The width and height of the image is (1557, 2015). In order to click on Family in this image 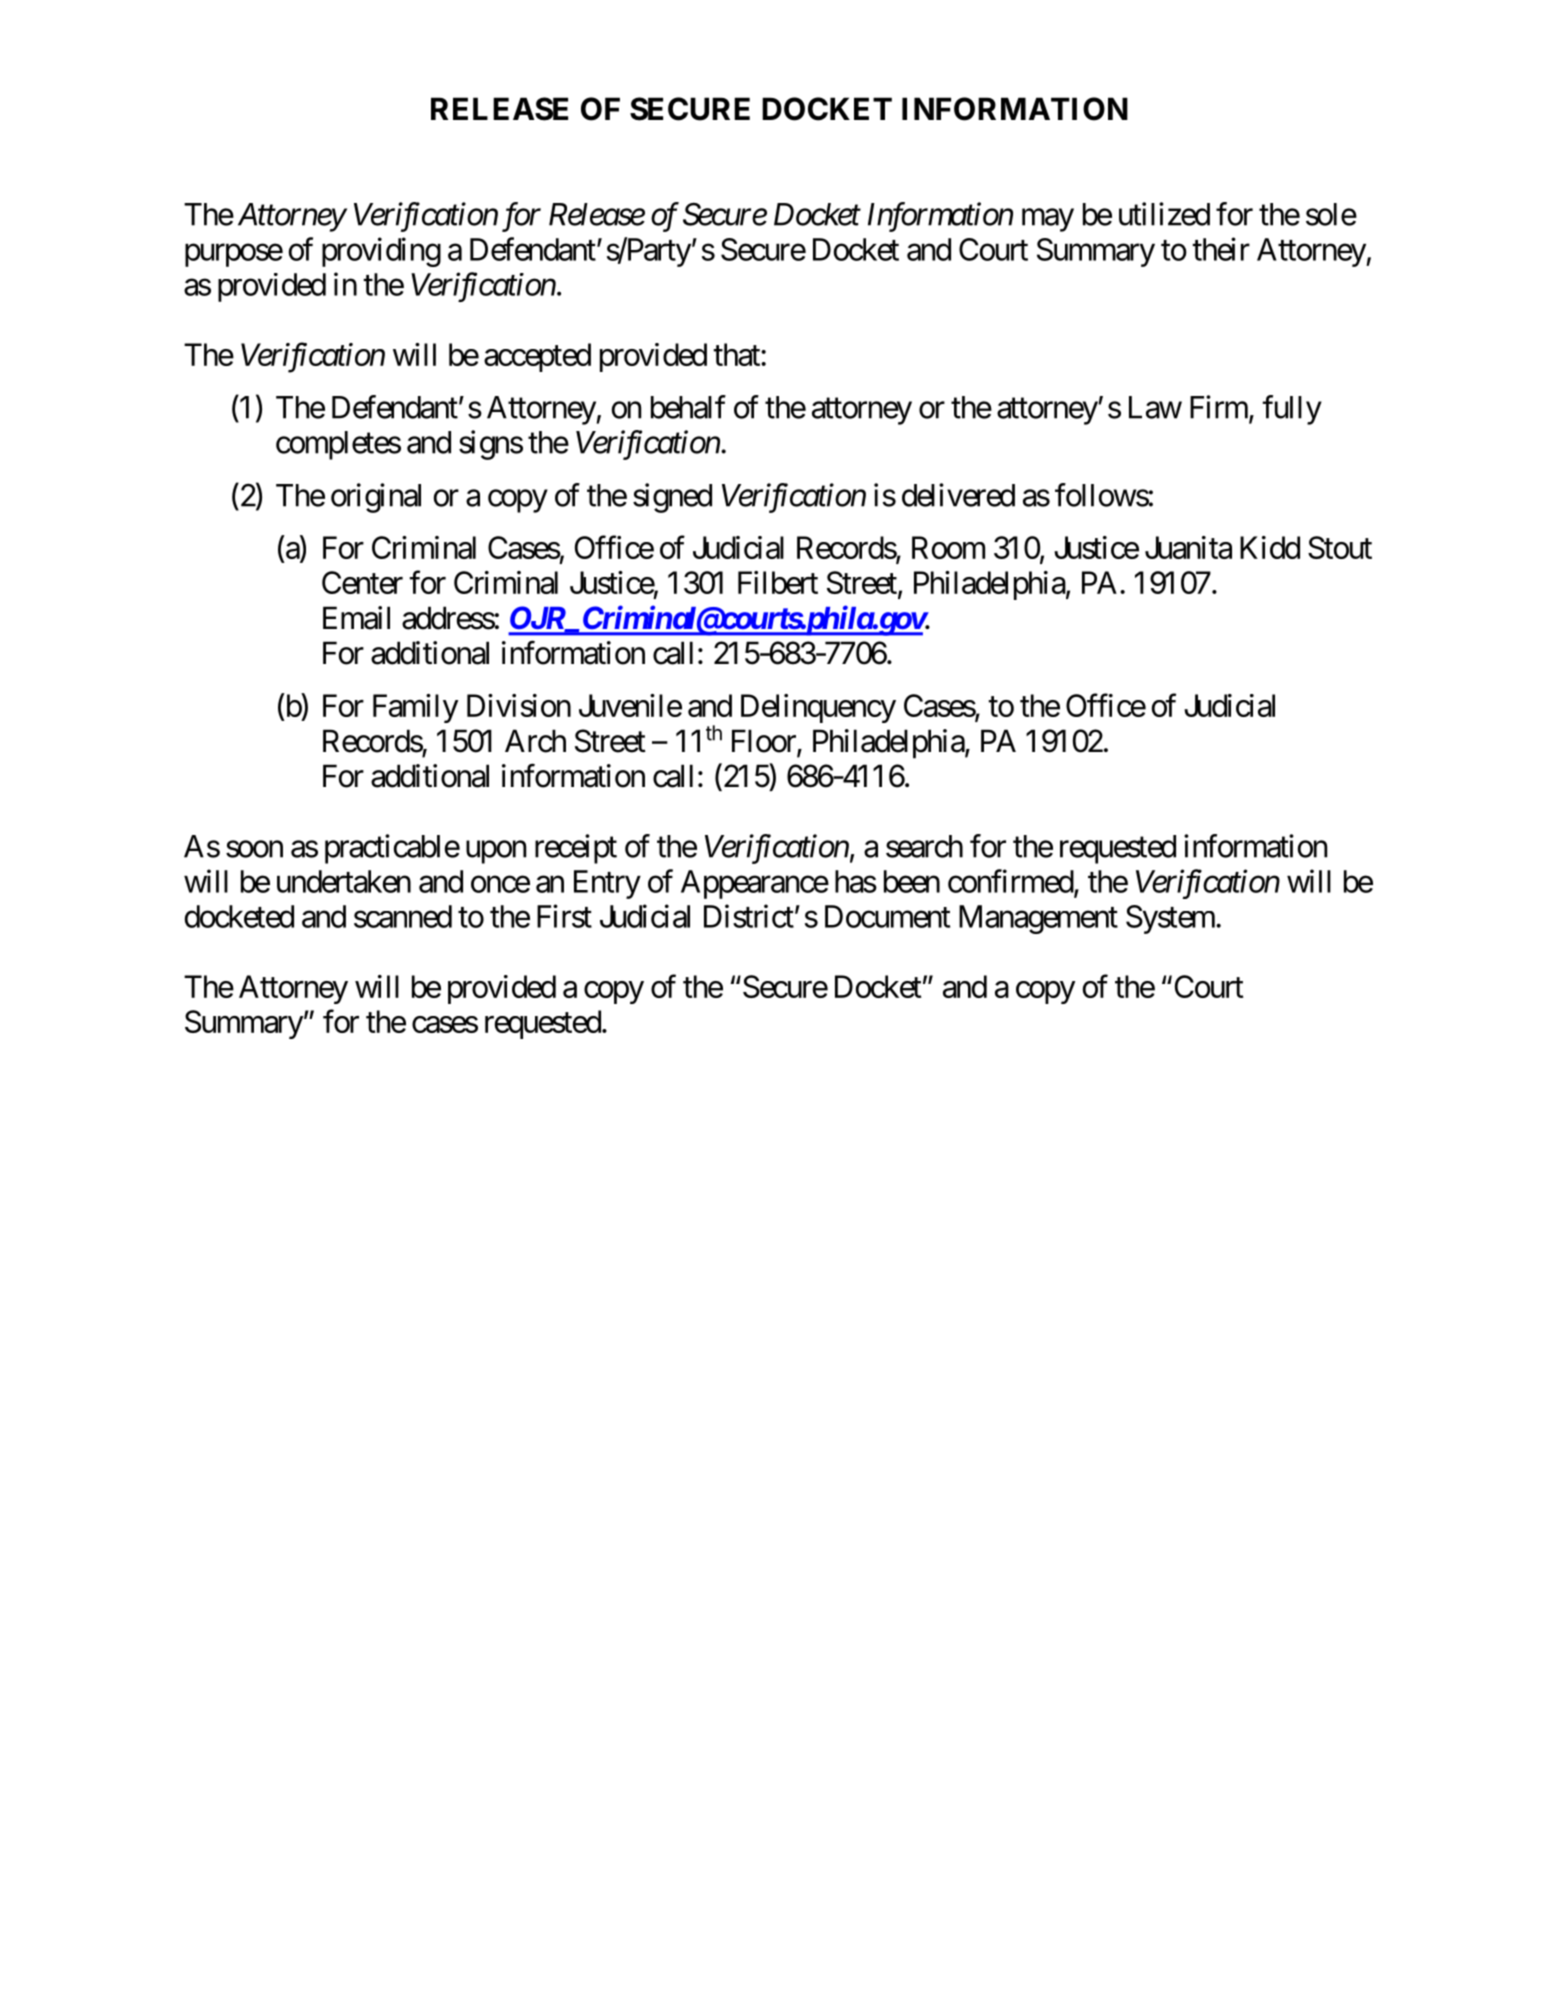, I will do `click(415, 708)`.
